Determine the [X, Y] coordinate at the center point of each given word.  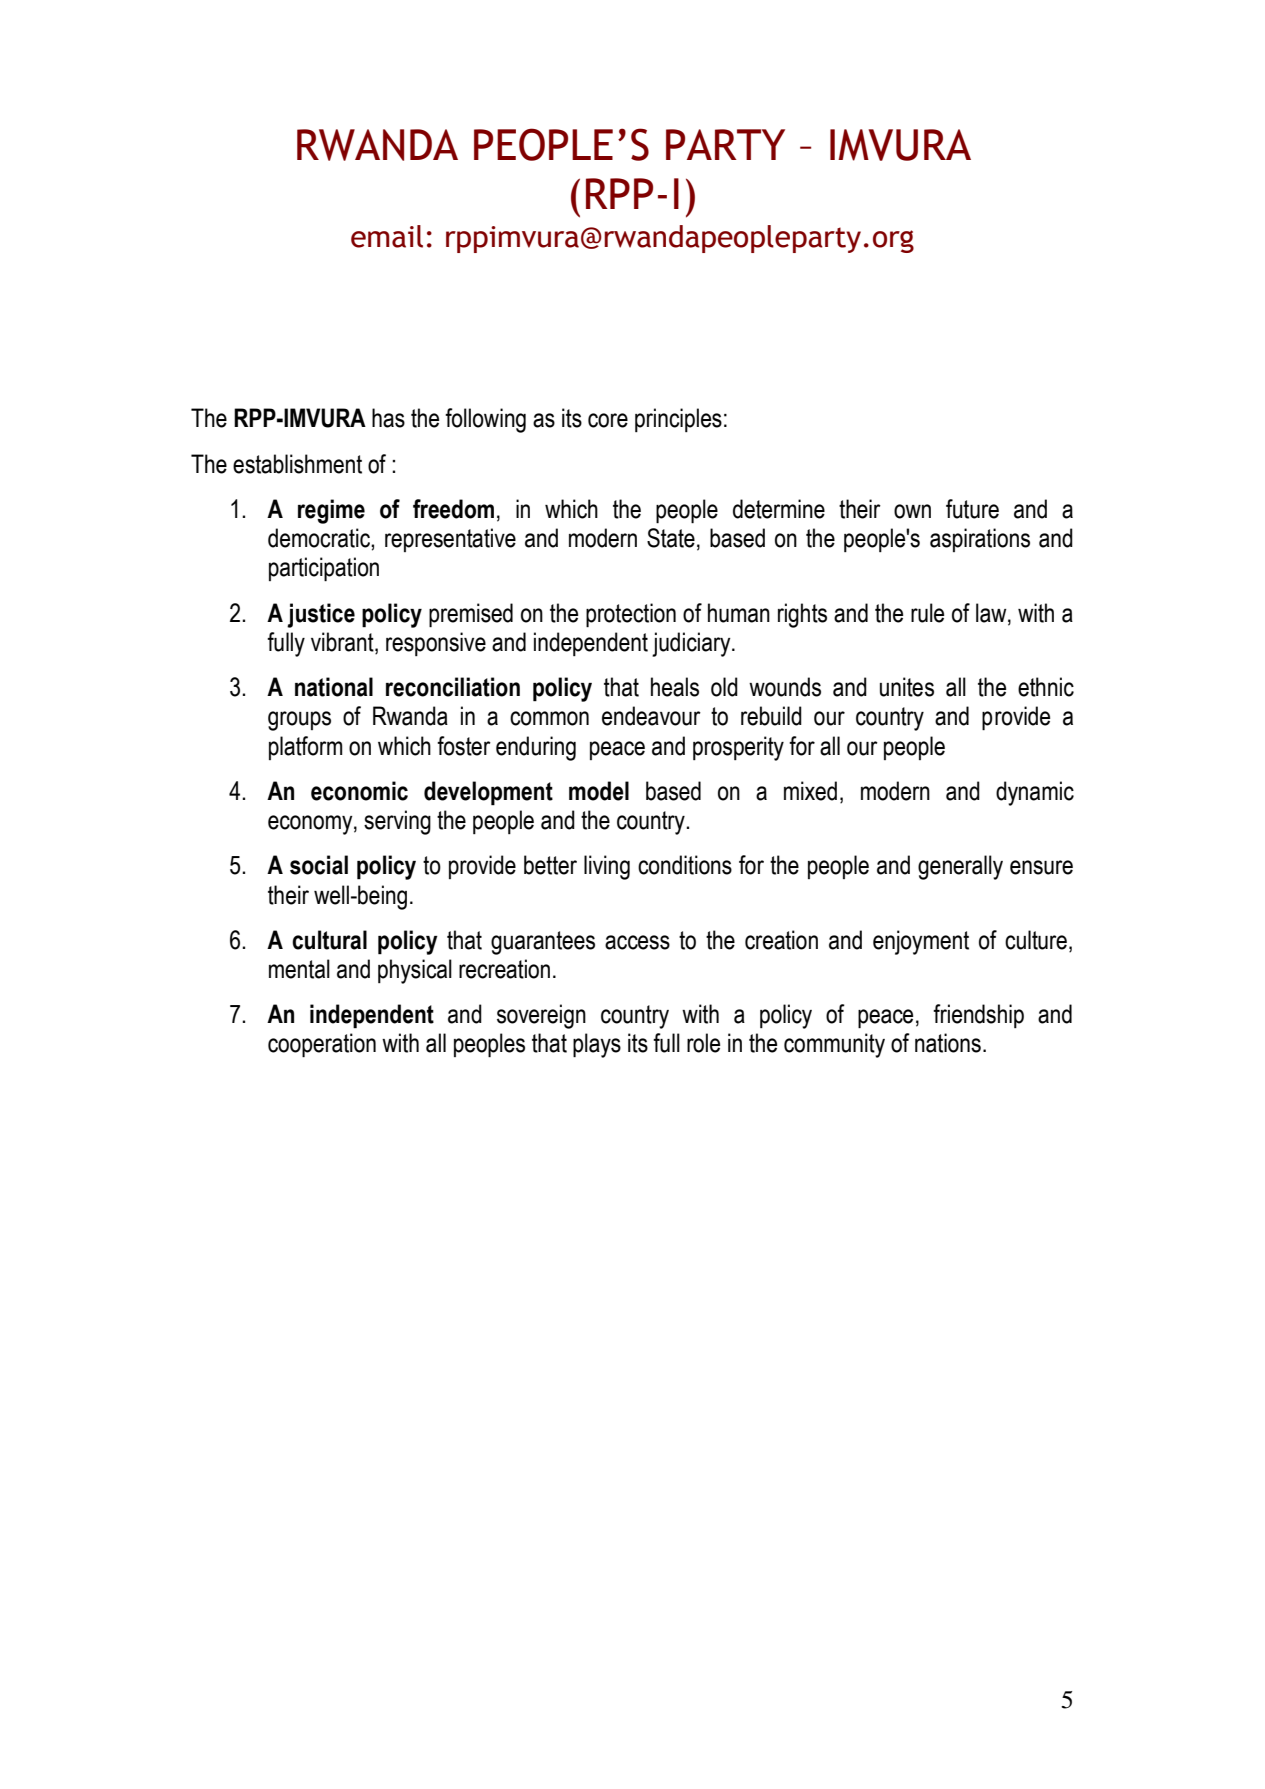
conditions [685, 865]
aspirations [980, 540]
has [388, 418]
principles [678, 420]
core [608, 420]
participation [324, 569]
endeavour [651, 716]
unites [907, 687]
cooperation [322, 1045]
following [485, 420]
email [387, 236]
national [334, 687]
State [671, 538]
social [319, 865]
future [972, 509]
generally [960, 867]
